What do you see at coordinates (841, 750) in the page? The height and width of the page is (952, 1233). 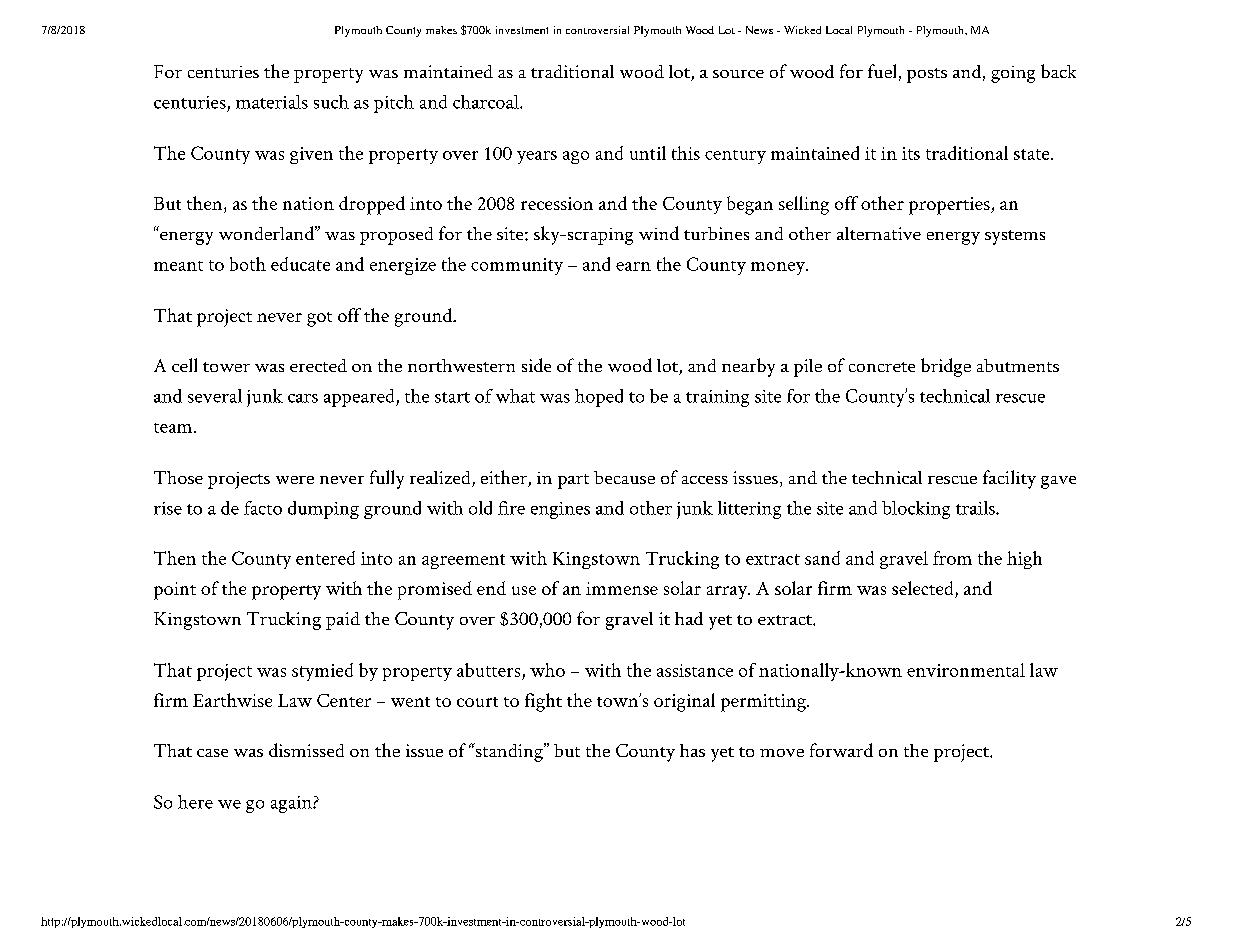 I see `forward` at bounding box center [841, 750].
